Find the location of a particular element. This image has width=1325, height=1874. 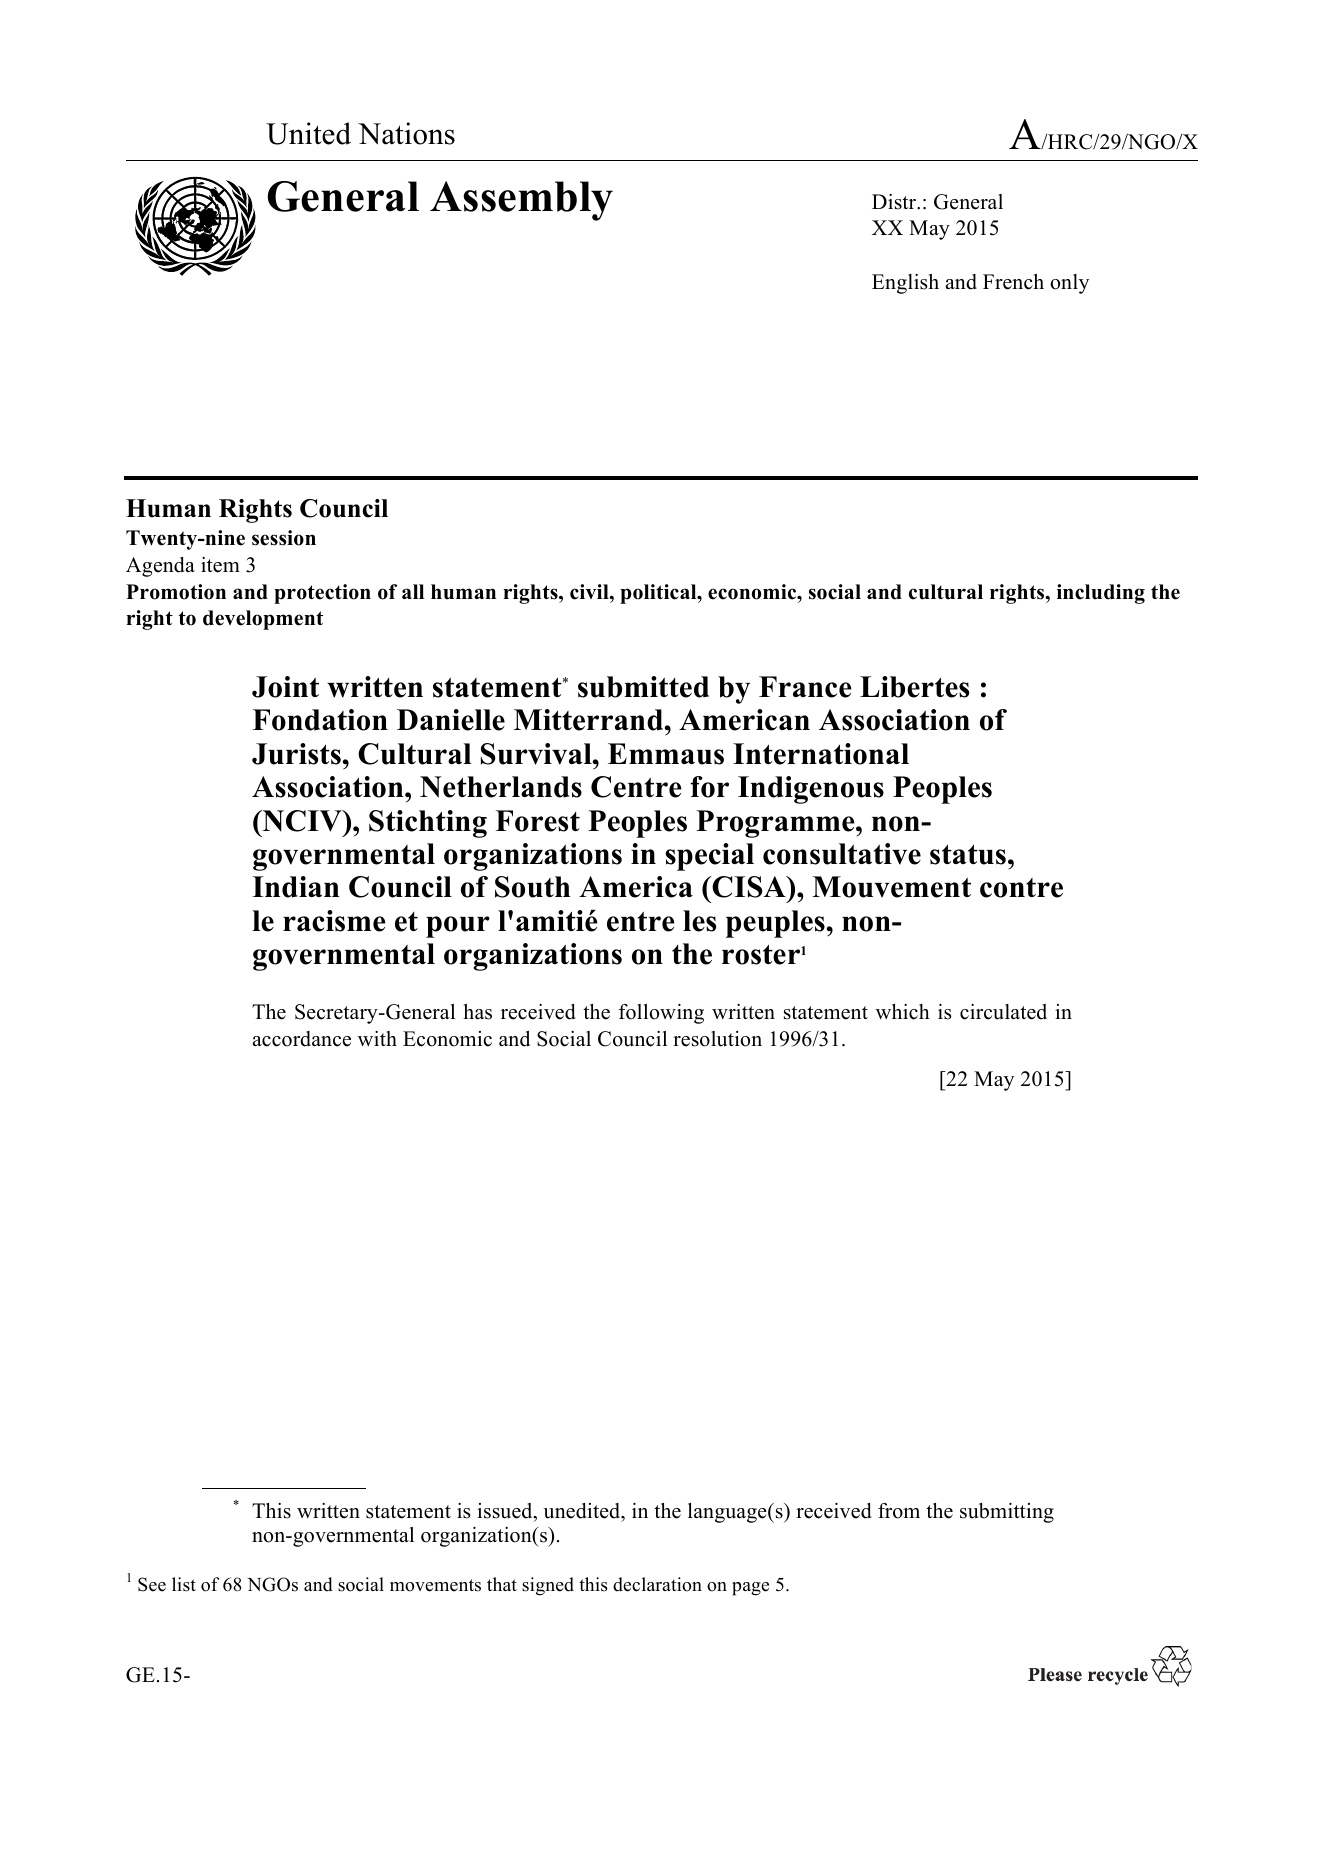

including is located at coordinates (1101, 594).
